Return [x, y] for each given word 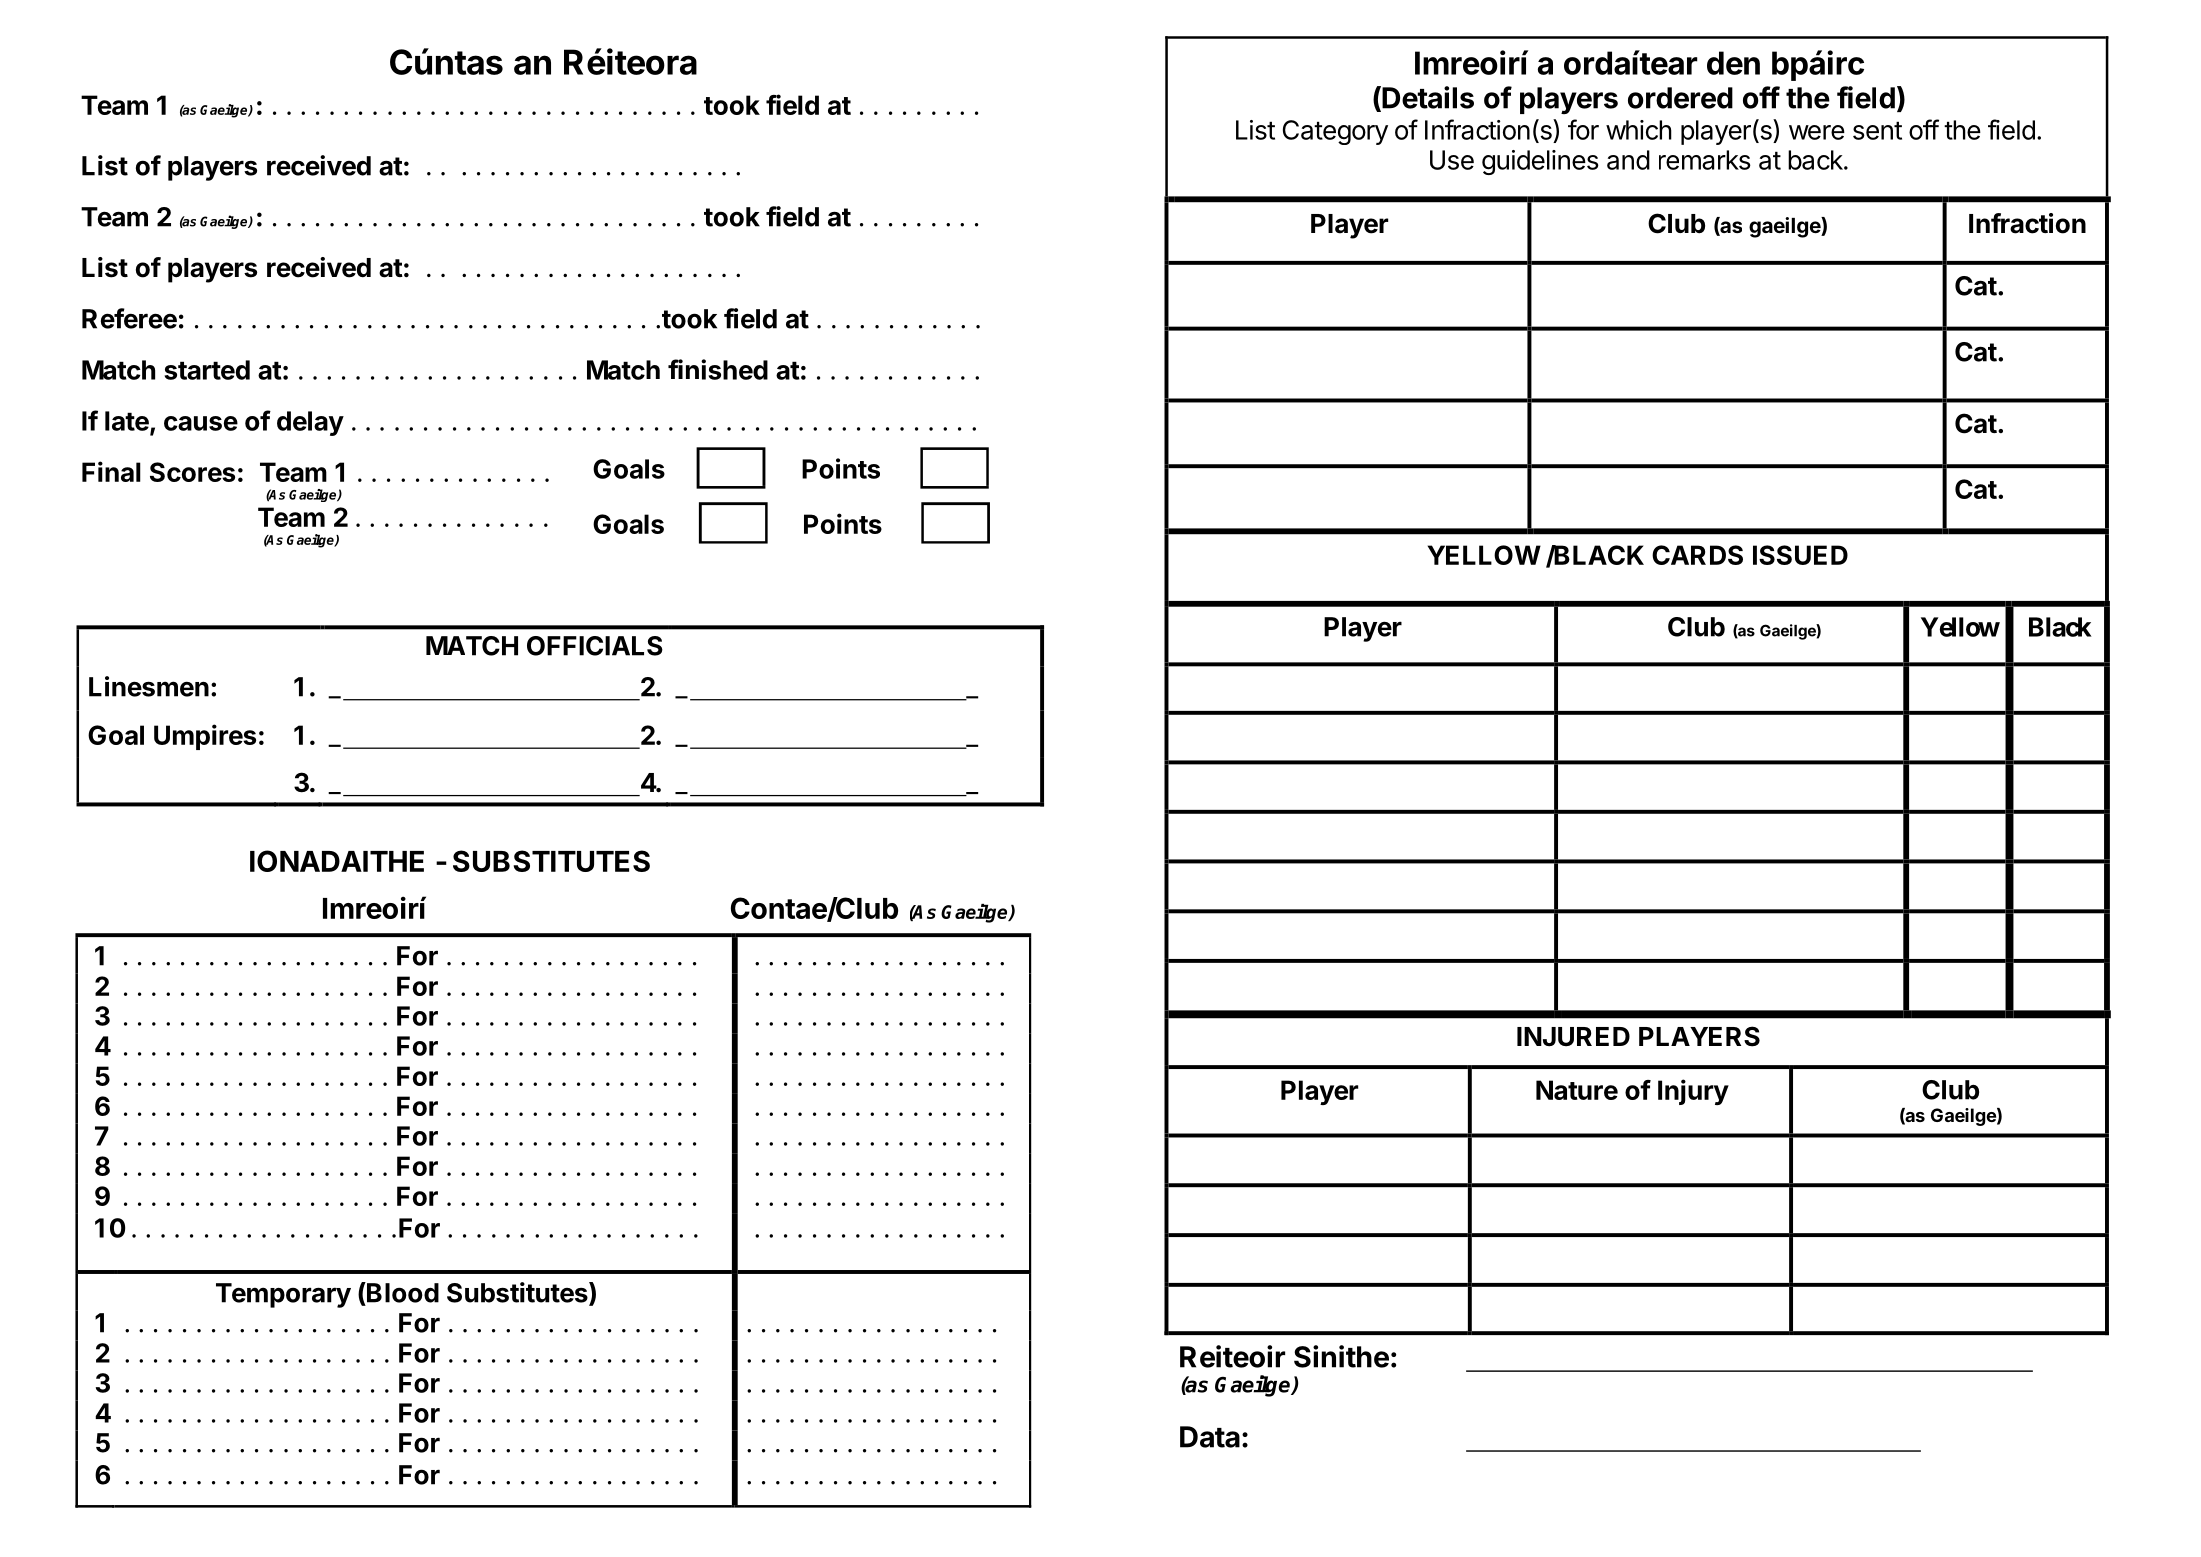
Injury [1693, 1092]
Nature [1577, 1090]
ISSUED [1800, 555]
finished [718, 369]
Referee [129, 318]
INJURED [1573, 1037]
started [207, 370]
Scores [192, 472]
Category [1335, 132]
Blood [402, 1292]
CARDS [1697, 555]
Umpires [205, 737]
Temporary [283, 1295]
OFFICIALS [595, 646]
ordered [1680, 98]
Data [1210, 1437]
